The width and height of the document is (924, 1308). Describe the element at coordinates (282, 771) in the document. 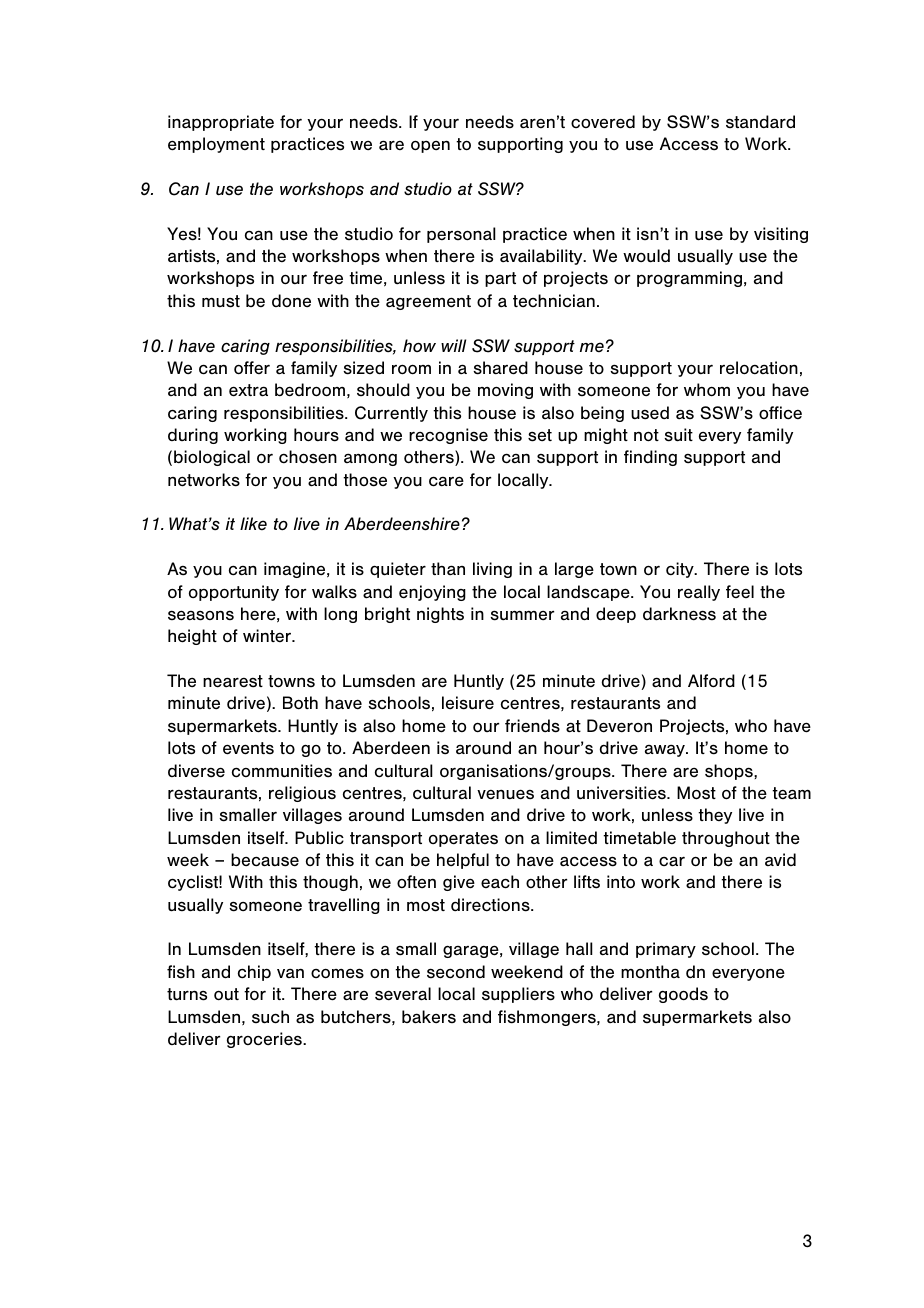

I see `communities` at that location.
